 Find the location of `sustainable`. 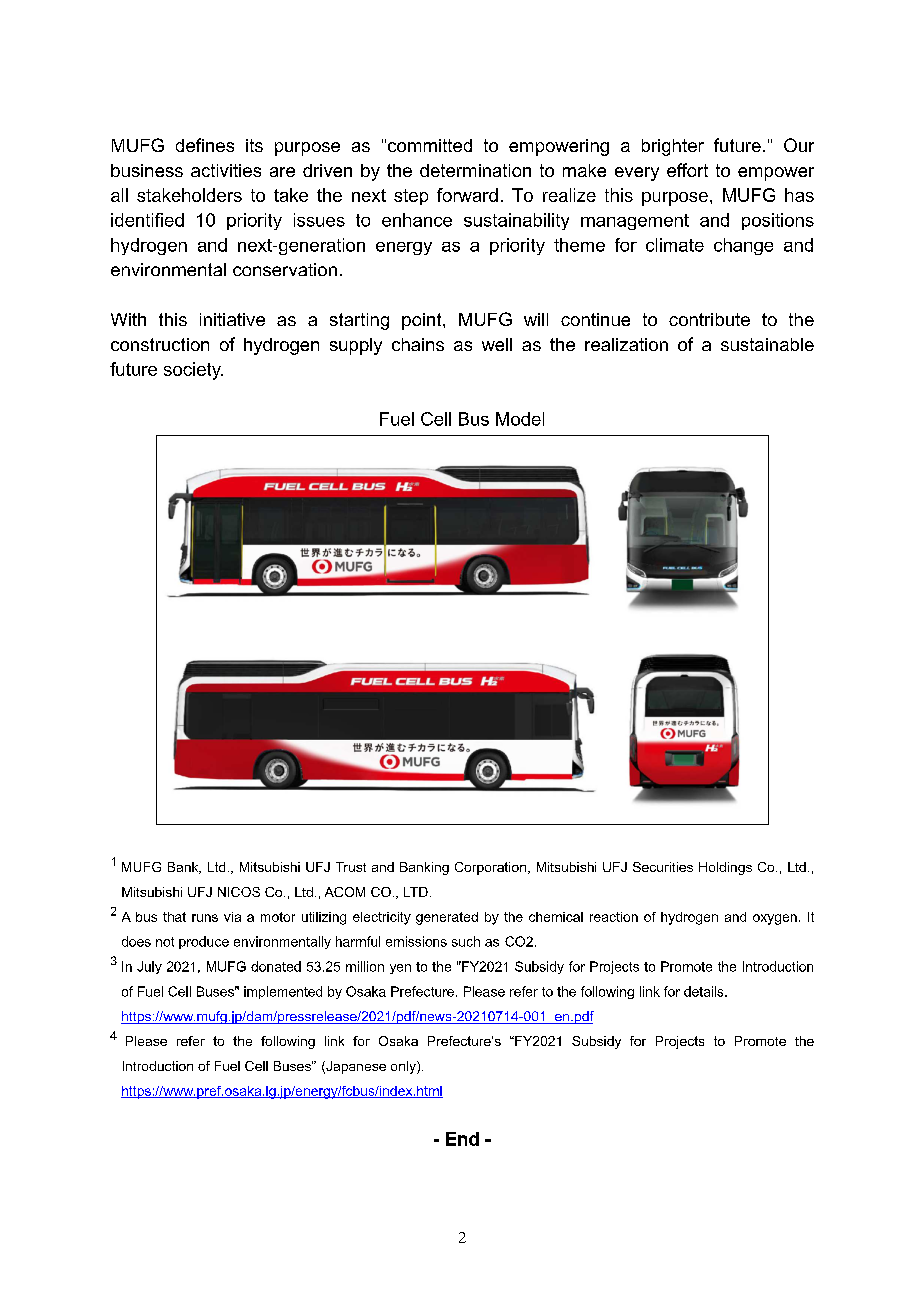

sustainable is located at coordinates (767, 344).
